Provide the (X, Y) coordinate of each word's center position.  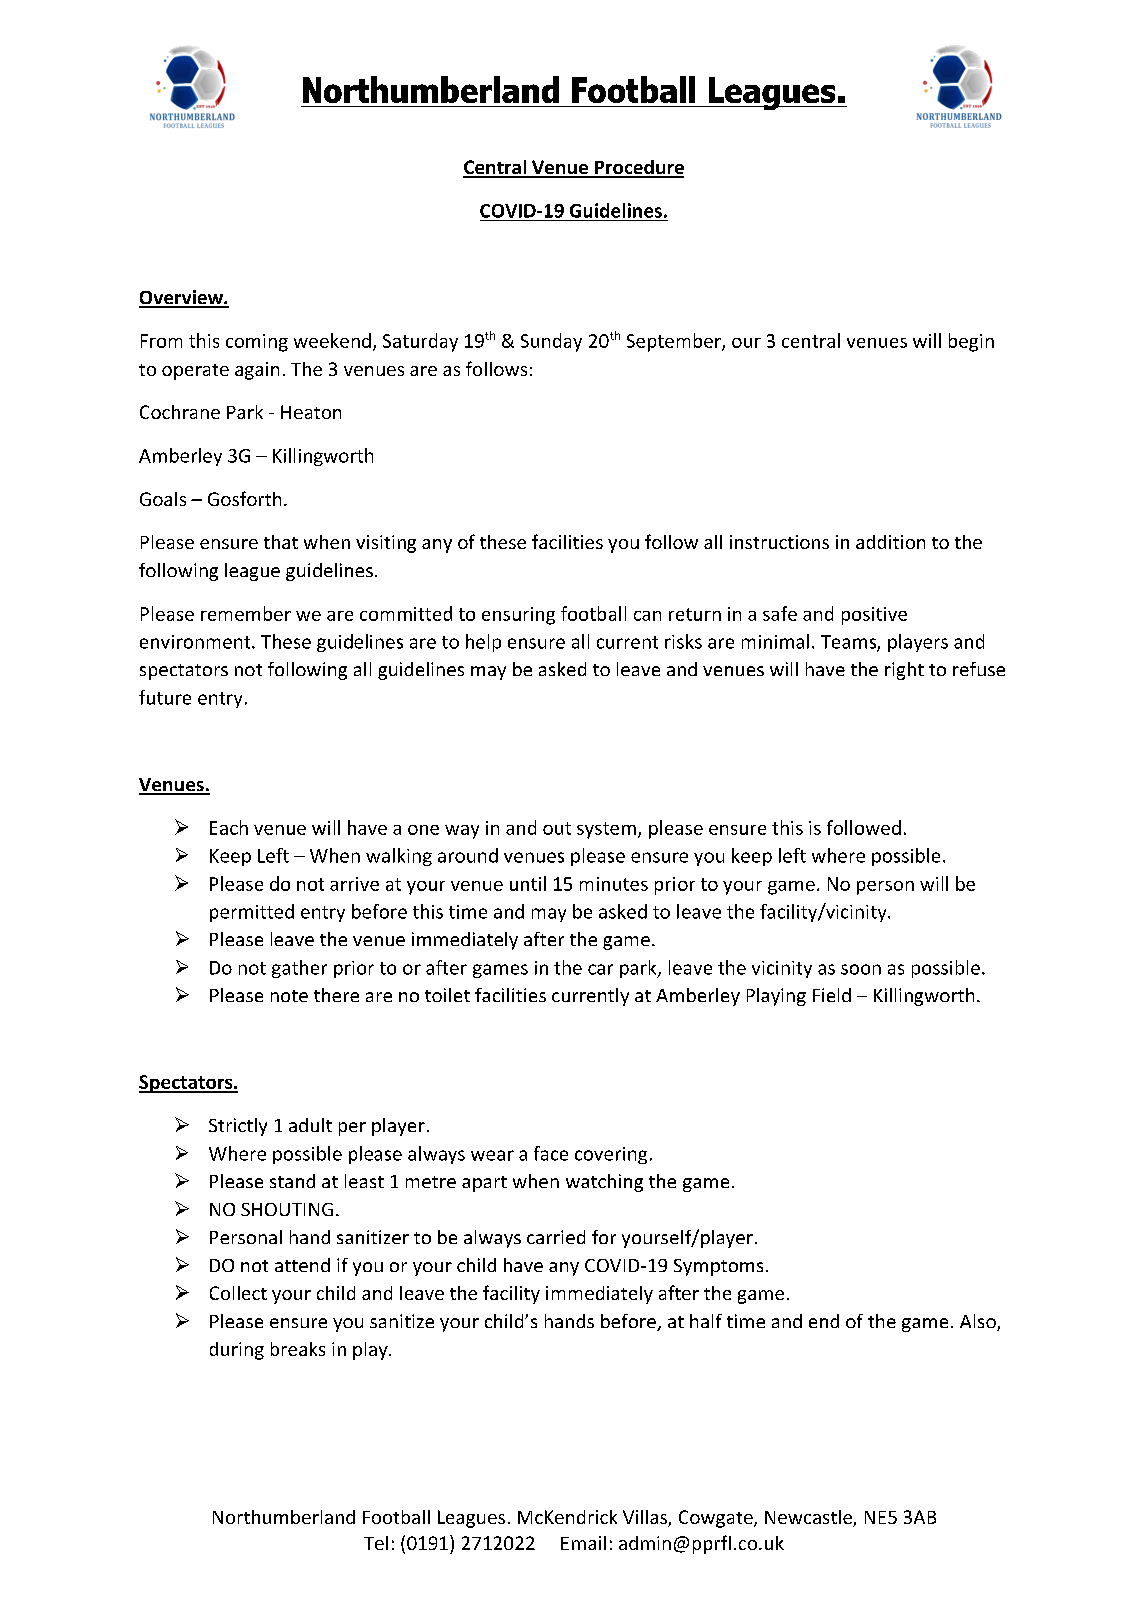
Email (583, 1543)
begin (971, 342)
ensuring (518, 616)
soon (861, 969)
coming (257, 343)
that (281, 542)
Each (229, 827)
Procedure (638, 168)
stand (292, 1181)
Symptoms (718, 1267)
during (237, 1351)
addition (890, 542)
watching (604, 1183)
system (606, 830)
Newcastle (809, 1518)
